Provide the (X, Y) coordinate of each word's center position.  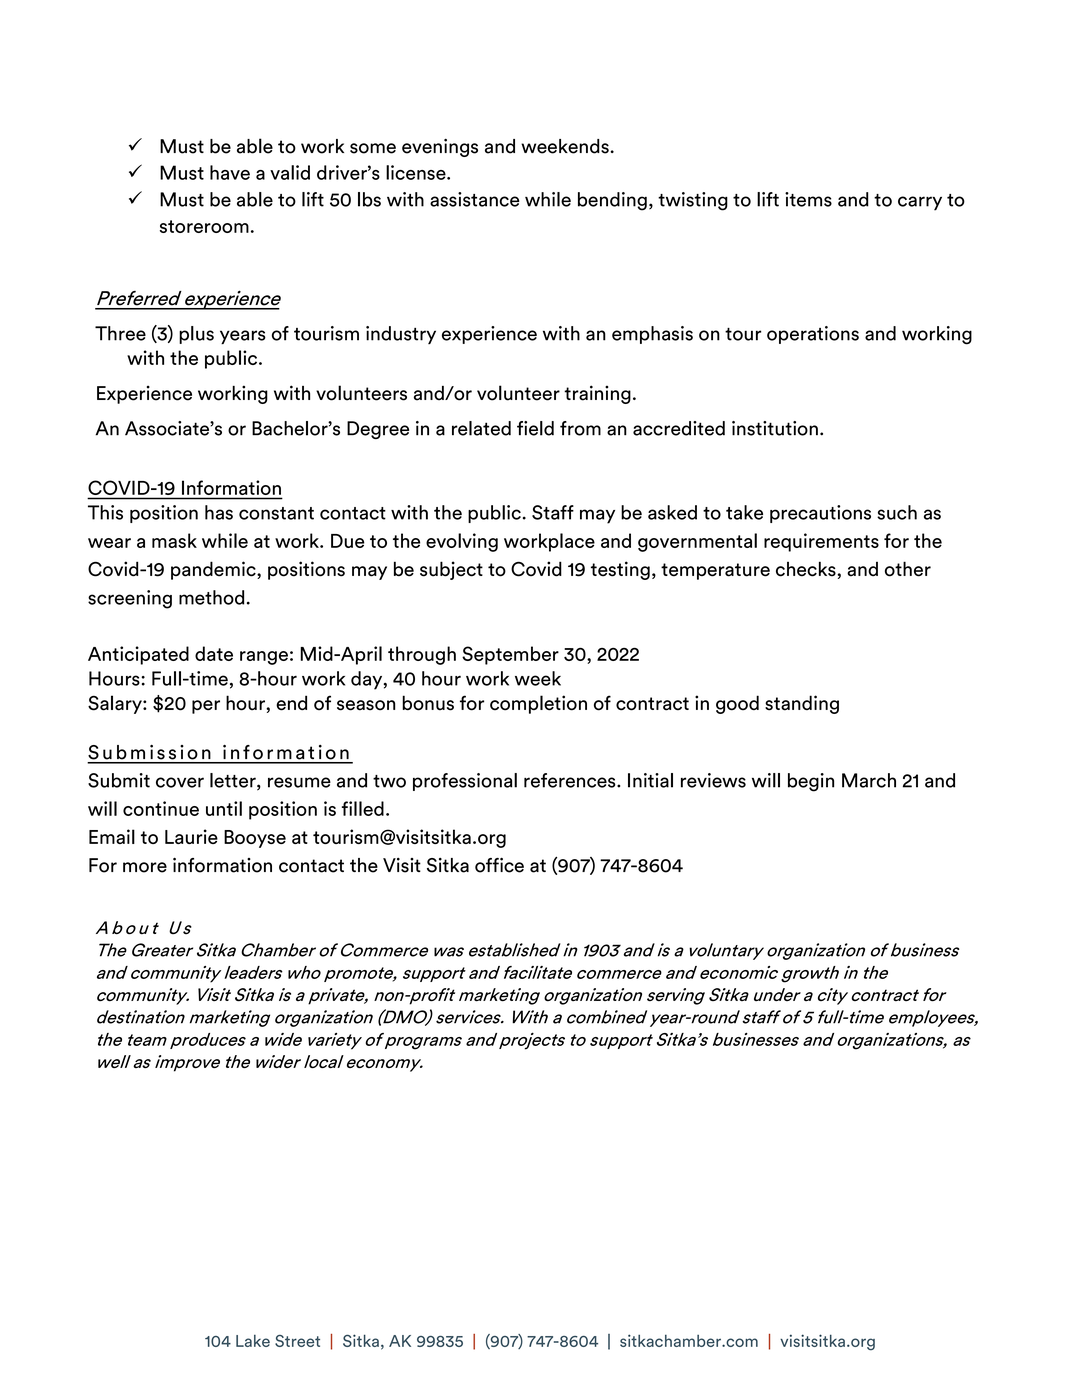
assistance (475, 199)
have (230, 172)
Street (297, 1341)
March (869, 780)
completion (538, 704)
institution (775, 428)
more (145, 867)
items (808, 199)
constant (276, 513)
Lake (253, 1341)
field (535, 428)
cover (180, 782)
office (499, 865)
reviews (713, 780)
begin (811, 782)
